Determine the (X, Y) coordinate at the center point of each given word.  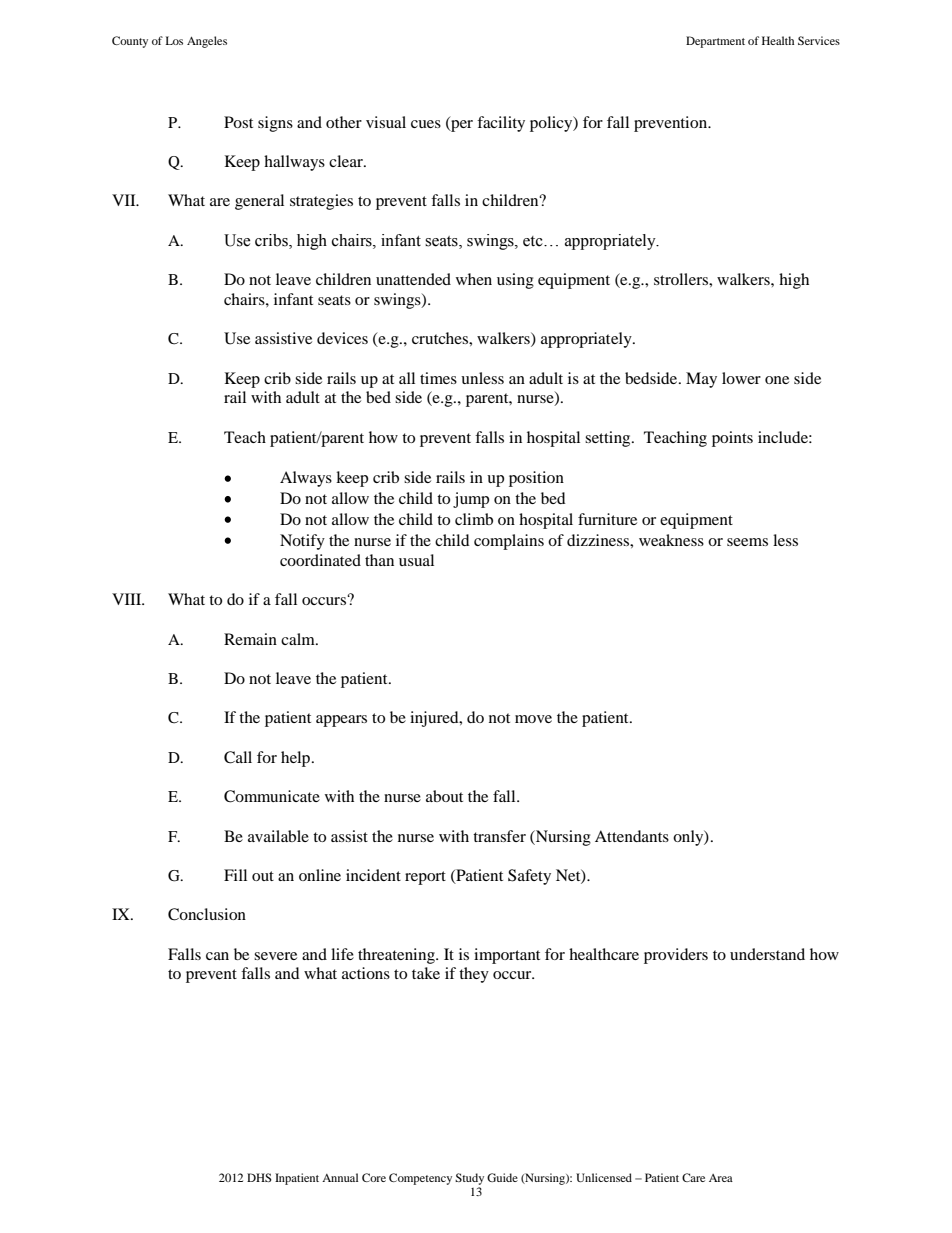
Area (721, 1178)
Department (715, 42)
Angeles (207, 42)
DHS (259, 1177)
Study (469, 1179)
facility (501, 124)
